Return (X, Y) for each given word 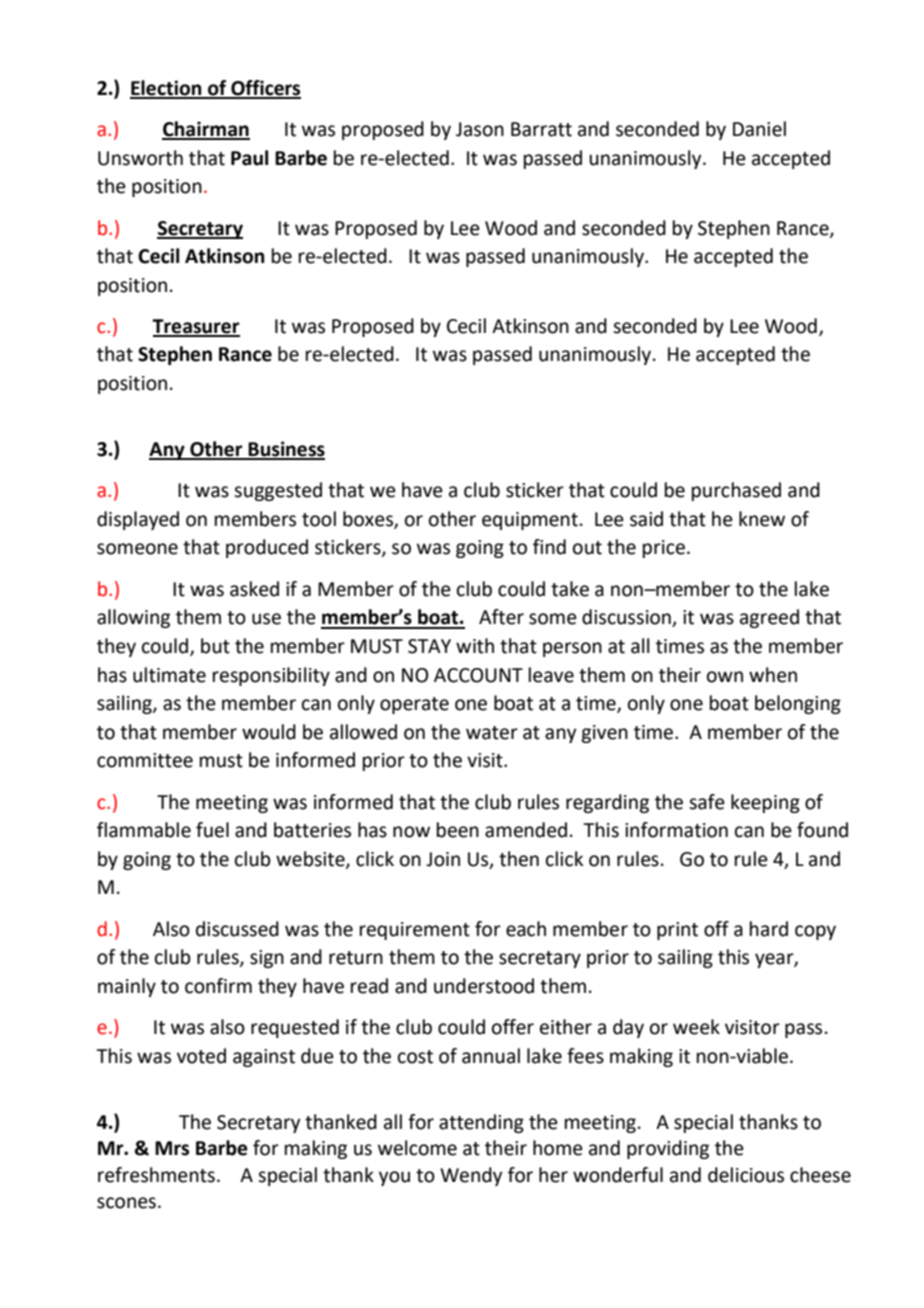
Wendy (471, 1176)
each (526, 929)
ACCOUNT (478, 675)
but (215, 646)
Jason (480, 129)
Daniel (759, 129)
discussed (237, 929)
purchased (736, 491)
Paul (249, 158)
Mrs (172, 1148)
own (725, 677)
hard (769, 929)
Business (285, 450)
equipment (530, 521)
